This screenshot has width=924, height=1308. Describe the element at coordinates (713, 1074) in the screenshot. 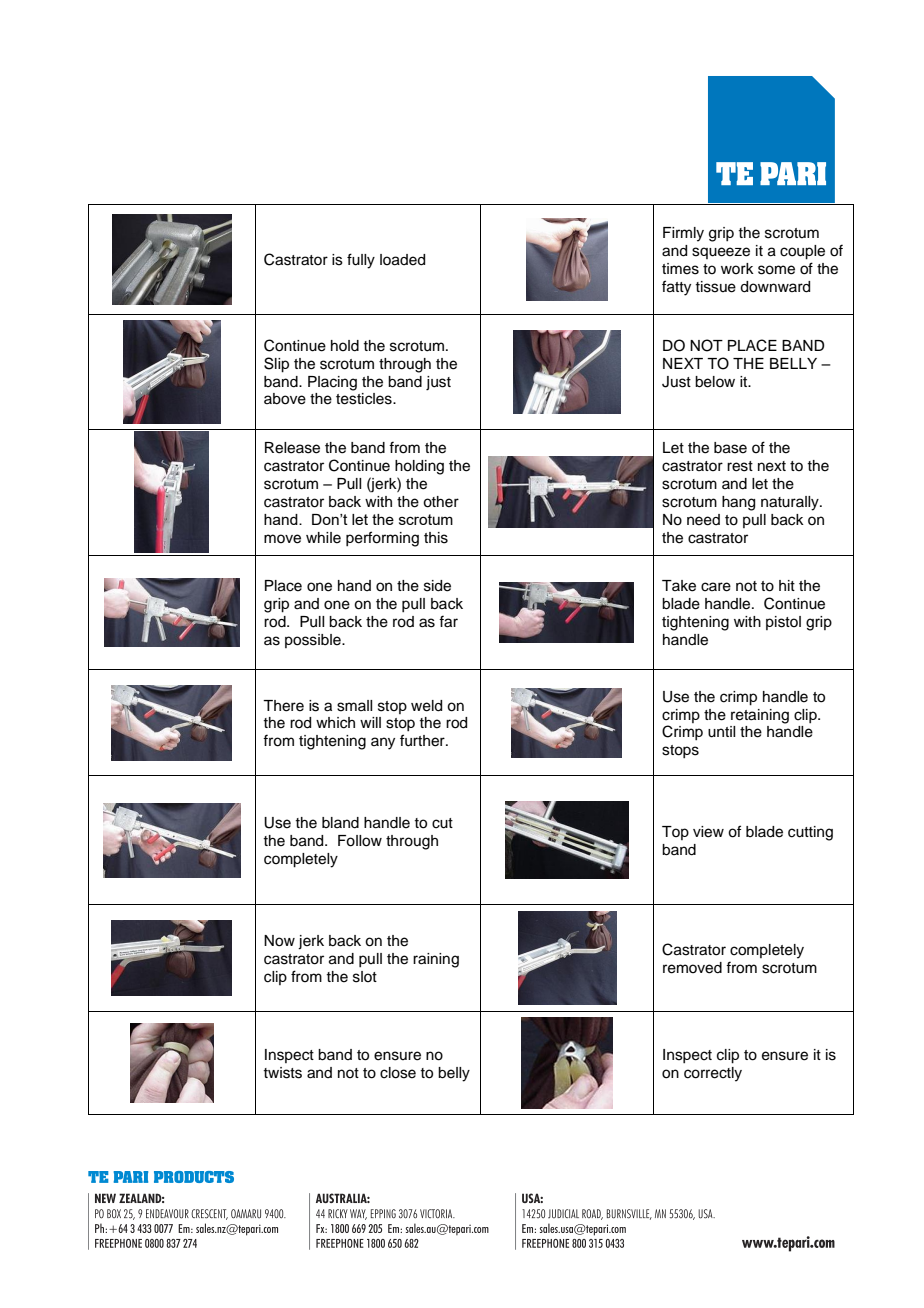

I see `correctly` at that location.
